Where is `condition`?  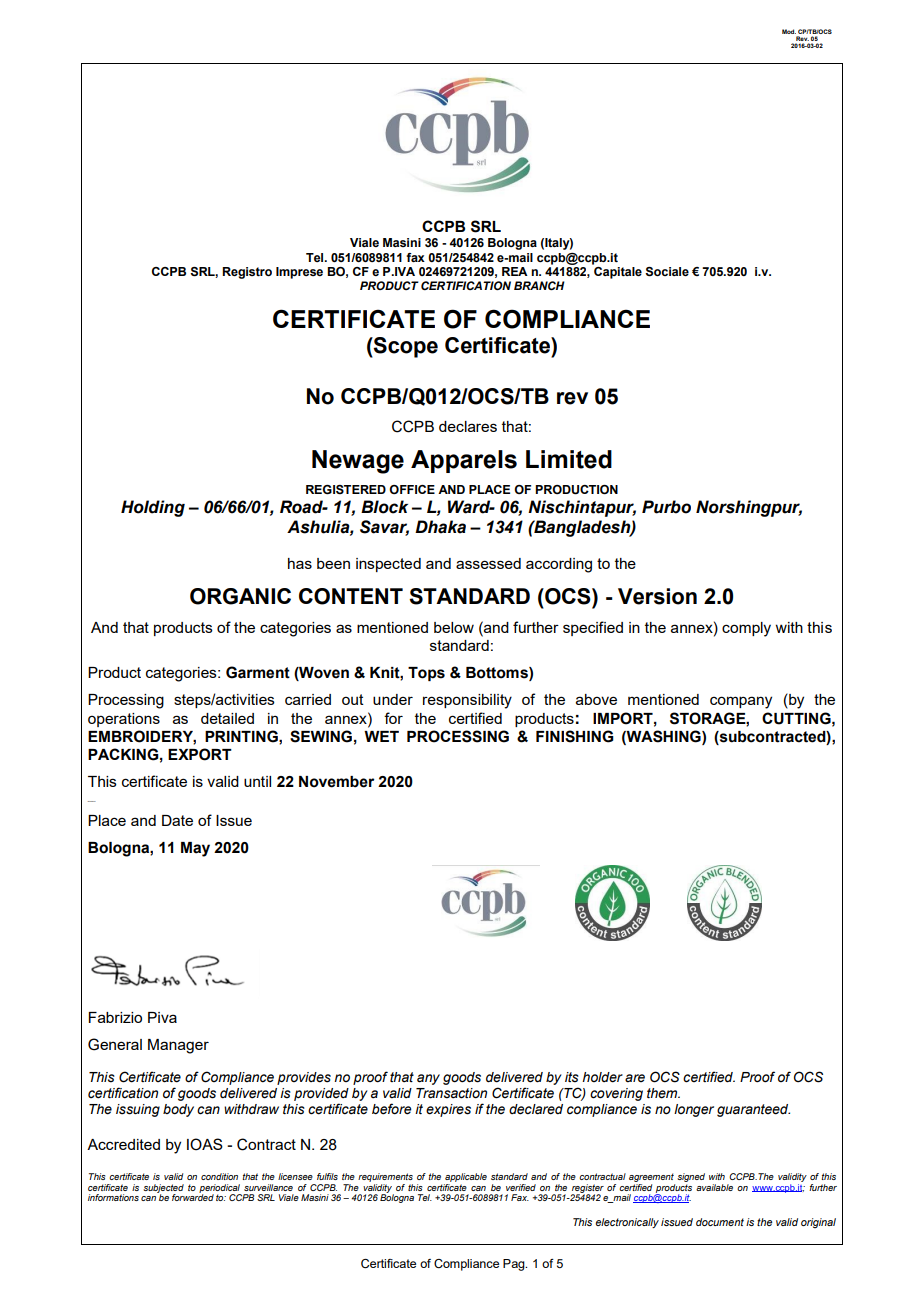 condition is located at coordinates (219, 1176).
